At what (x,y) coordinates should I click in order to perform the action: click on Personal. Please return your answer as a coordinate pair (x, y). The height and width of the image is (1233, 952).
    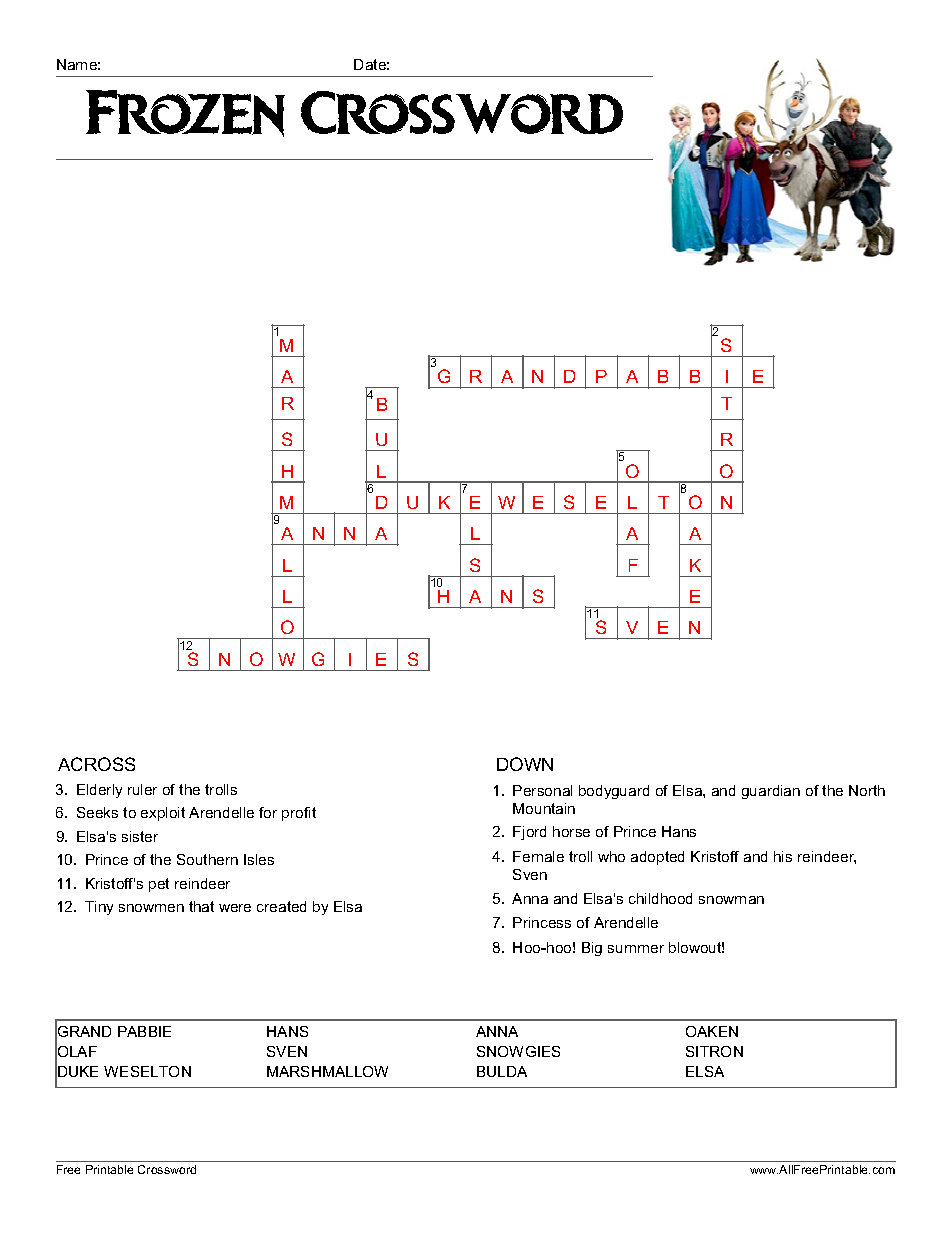
    Looking at the image, I should click on (542, 790).
